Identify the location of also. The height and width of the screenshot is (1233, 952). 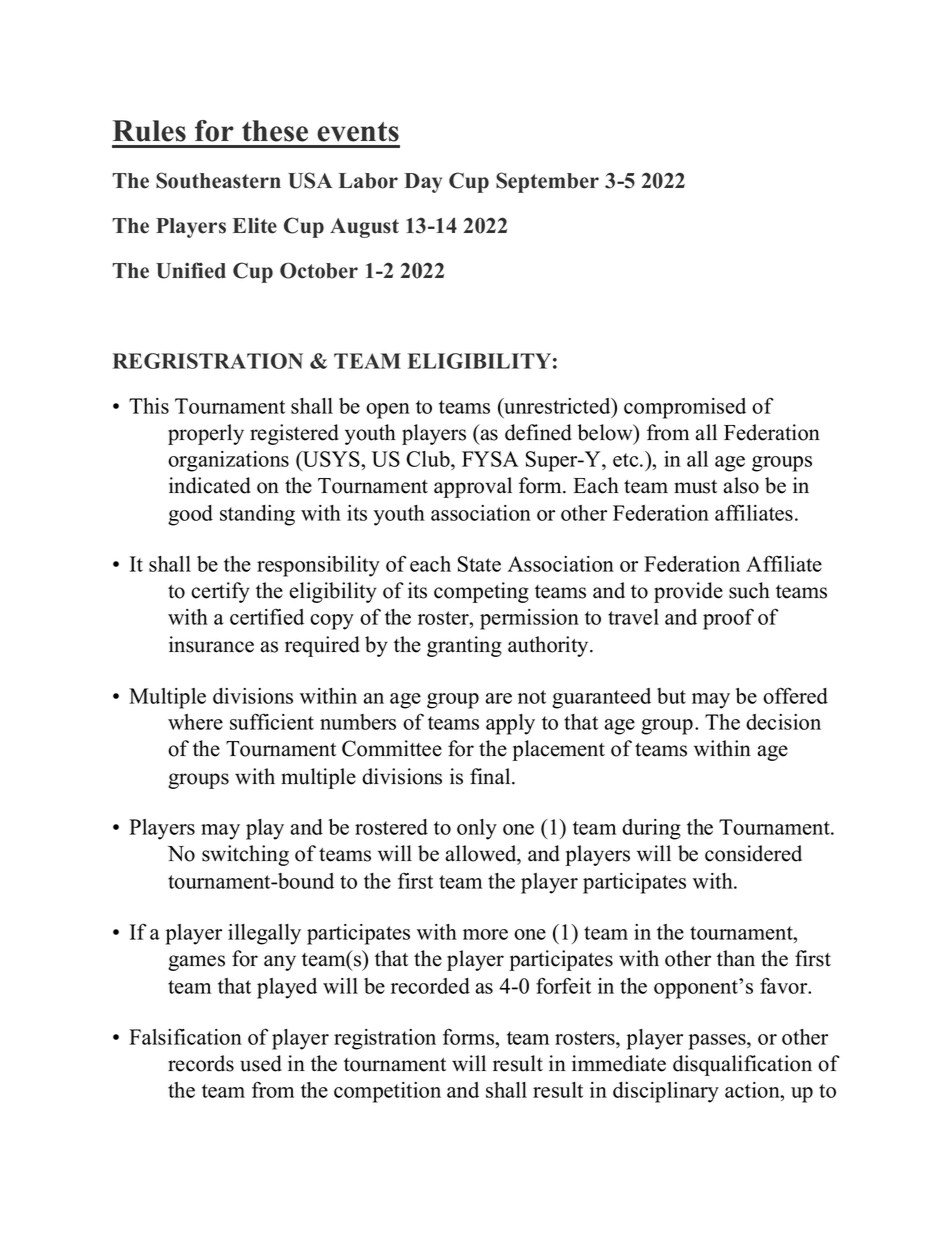
(741, 485).
